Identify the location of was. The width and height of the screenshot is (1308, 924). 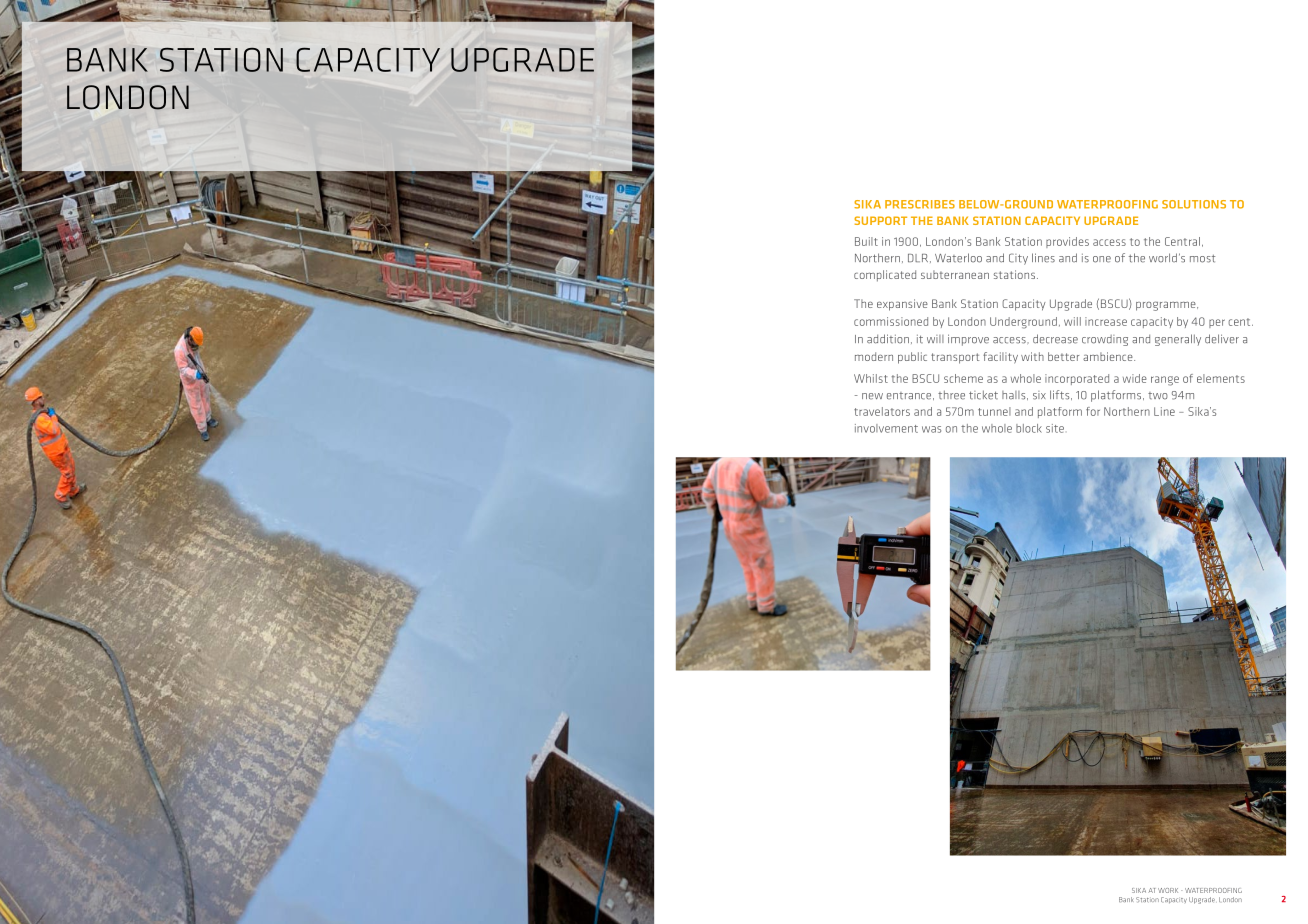
(931, 429).
